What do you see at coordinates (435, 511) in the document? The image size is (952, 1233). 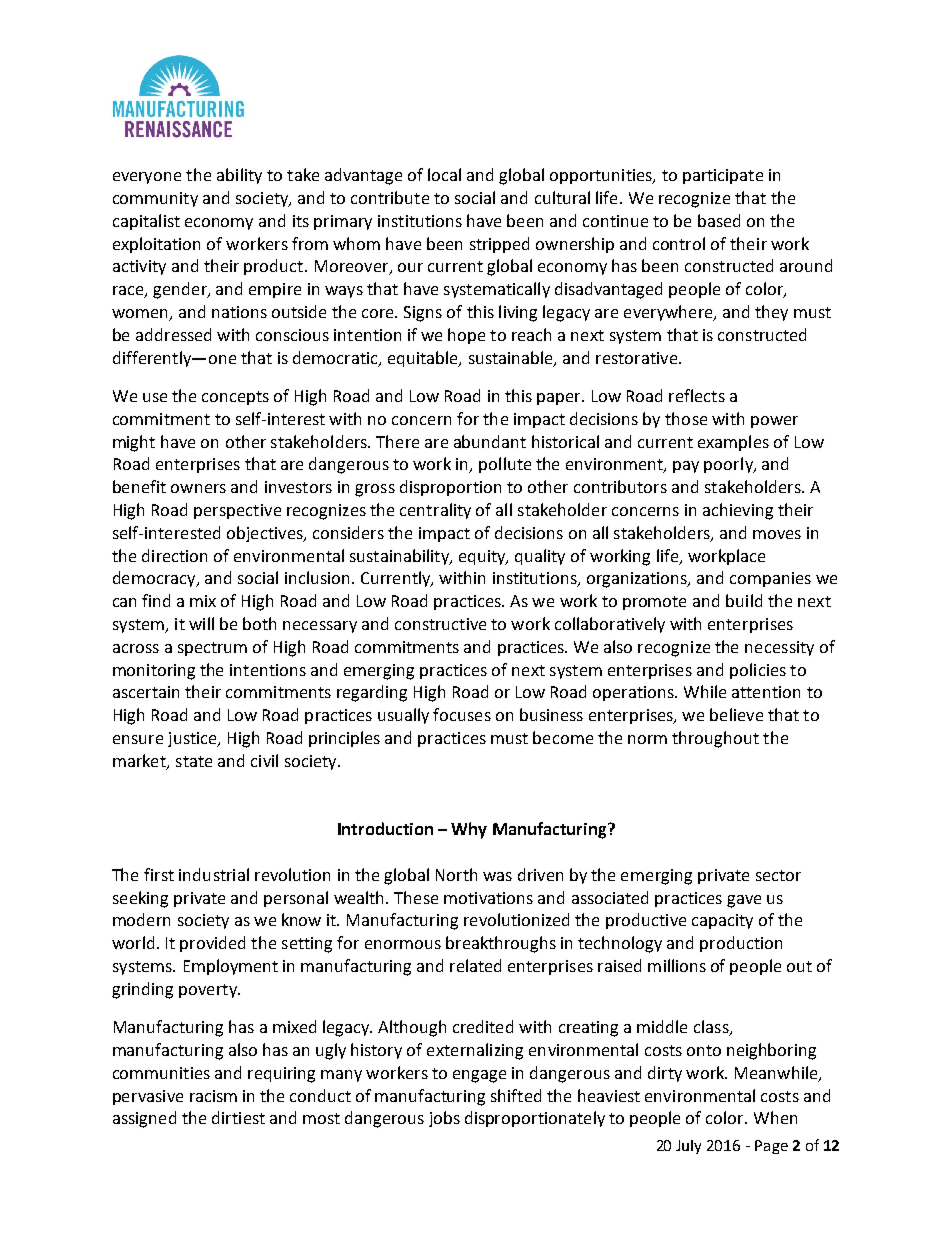 I see `centrality` at bounding box center [435, 511].
